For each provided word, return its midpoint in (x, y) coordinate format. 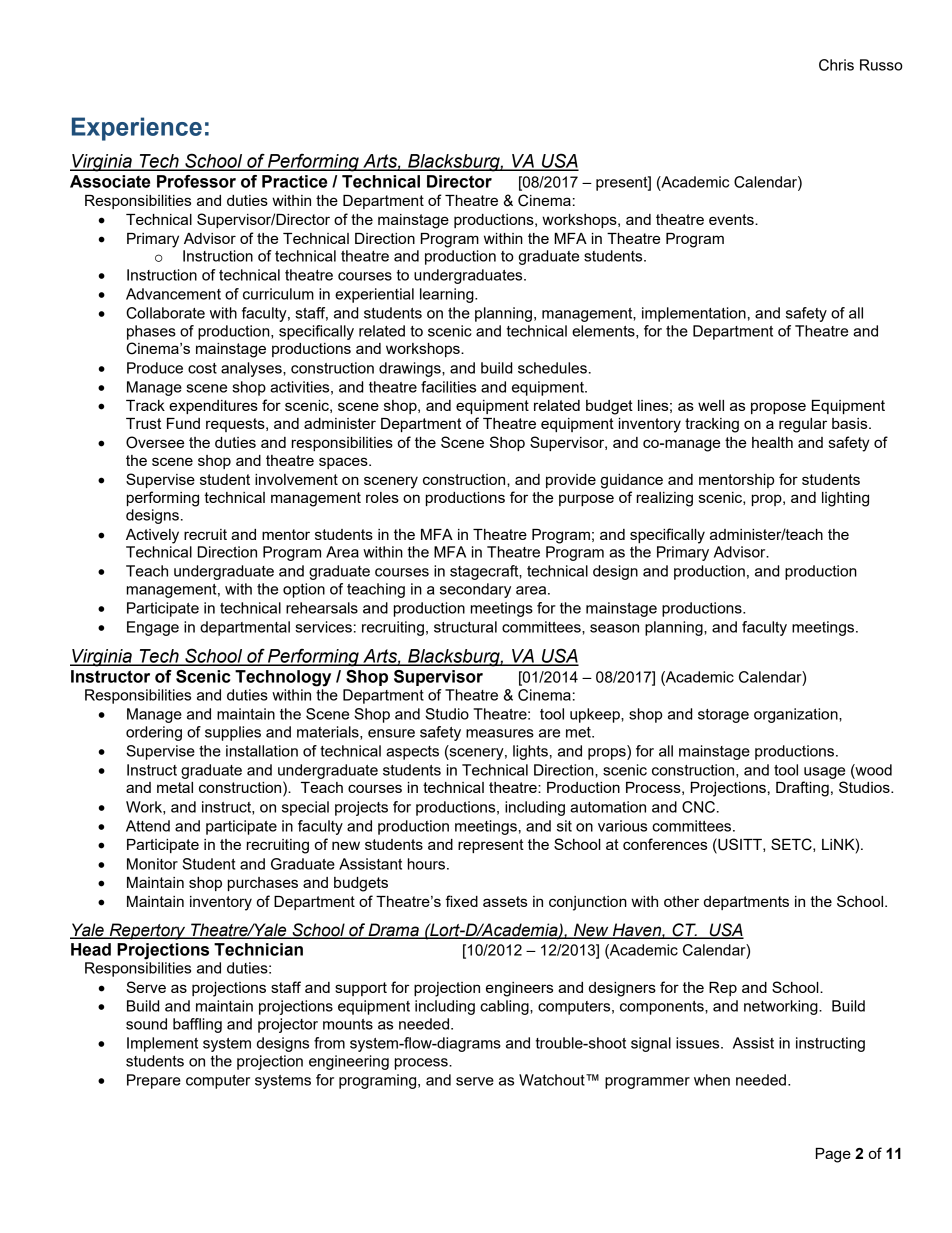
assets (505, 901)
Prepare (154, 1081)
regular (803, 425)
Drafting (802, 789)
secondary (475, 590)
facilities (448, 387)
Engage (153, 628)
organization (797, 715)
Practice (294, 181)
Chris (836, 65)
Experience (137, 129)
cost (202, 368)
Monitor (152, 864)
